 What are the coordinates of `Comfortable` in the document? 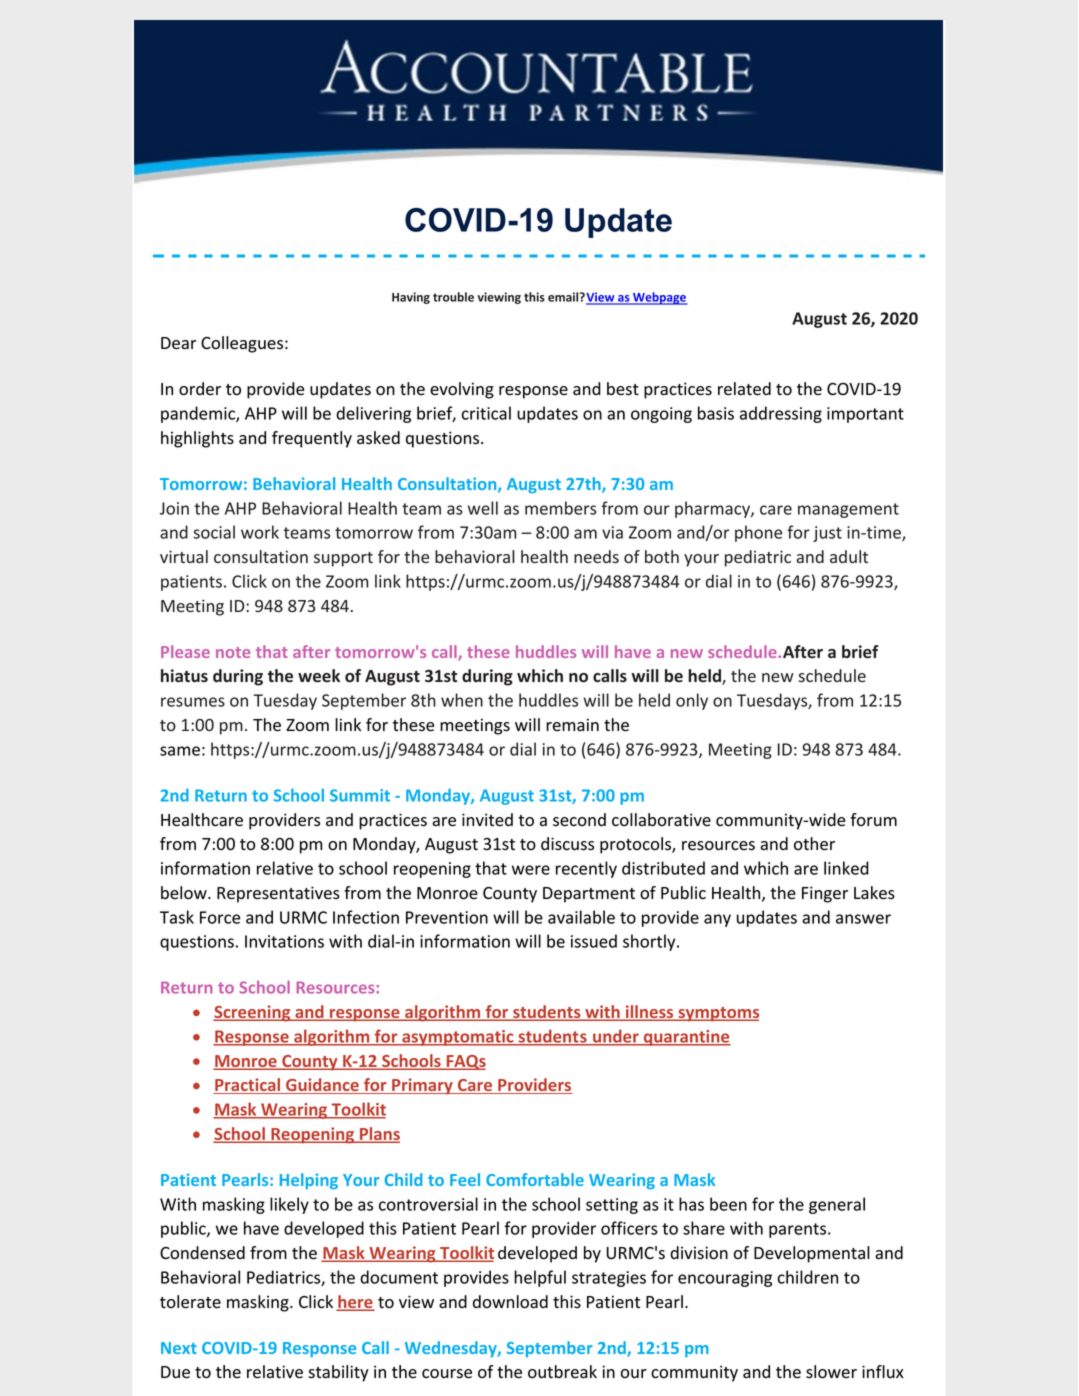 It's located at (535, 1179).
